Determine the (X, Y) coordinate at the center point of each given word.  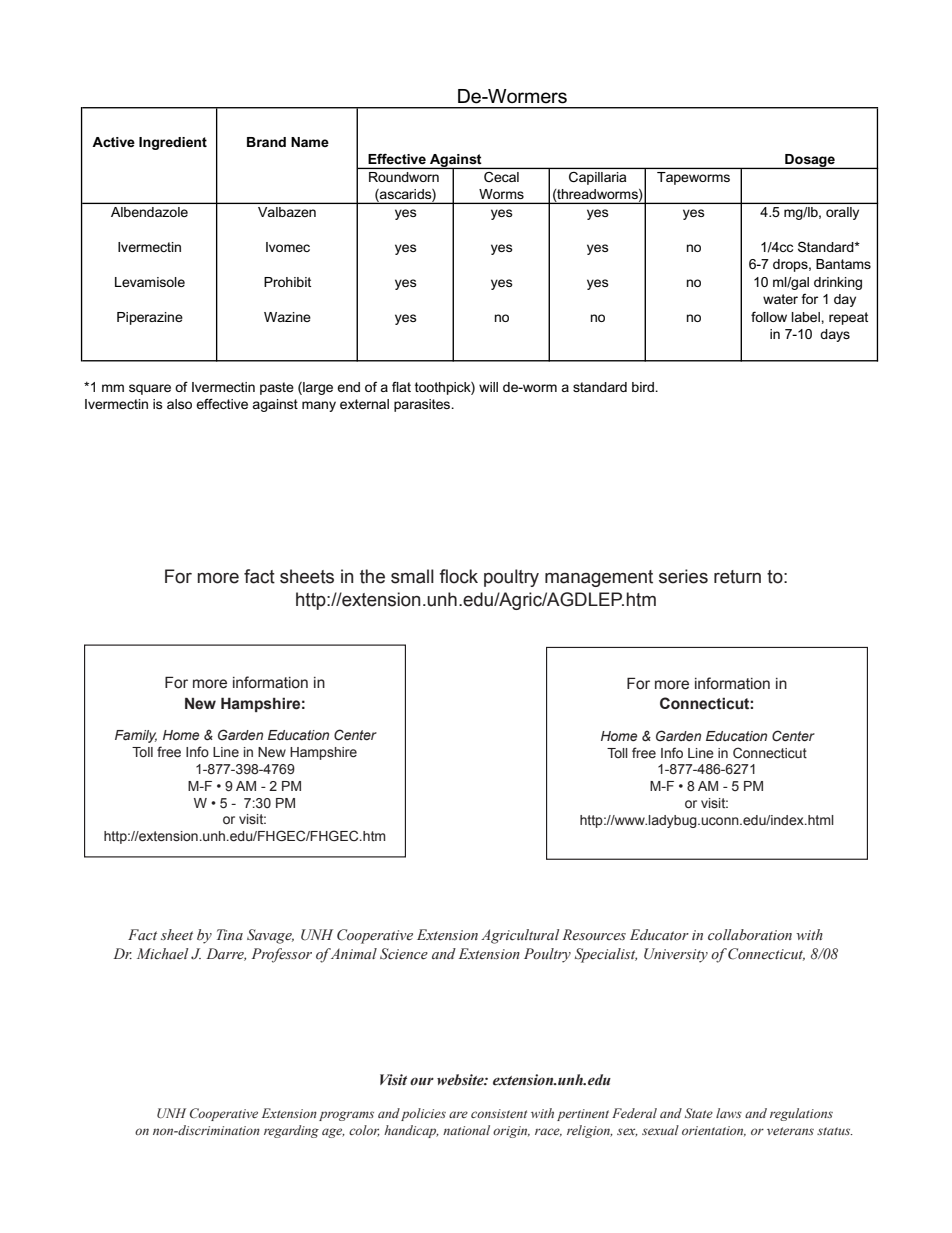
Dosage (810, 161)
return (737, 577)
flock (458, 576)
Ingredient (173, 143)
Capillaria (597, 178)
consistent (499, 1113)
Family (136, 736)
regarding (291, 1131)
